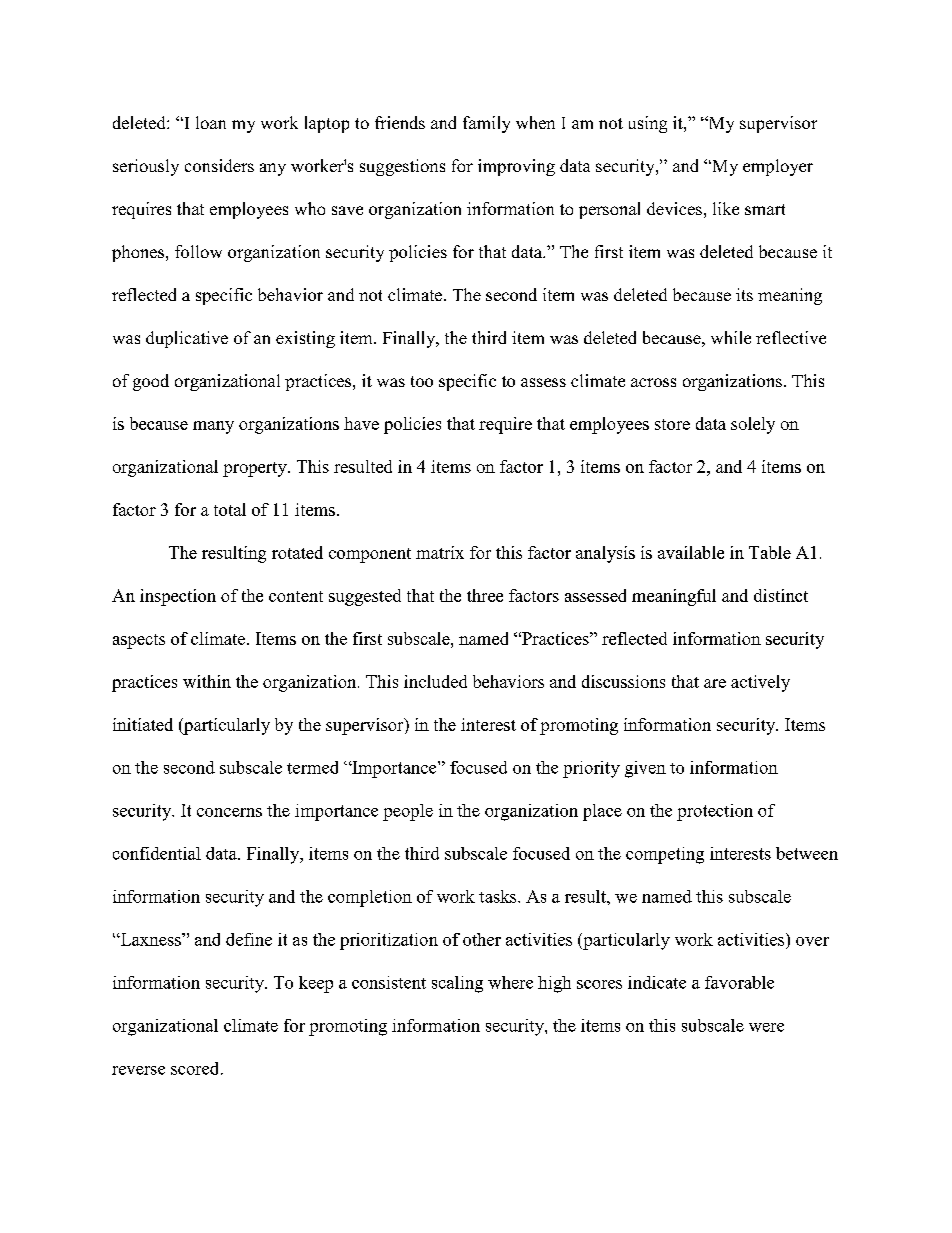  I want to click on within, so click(207, 681).
